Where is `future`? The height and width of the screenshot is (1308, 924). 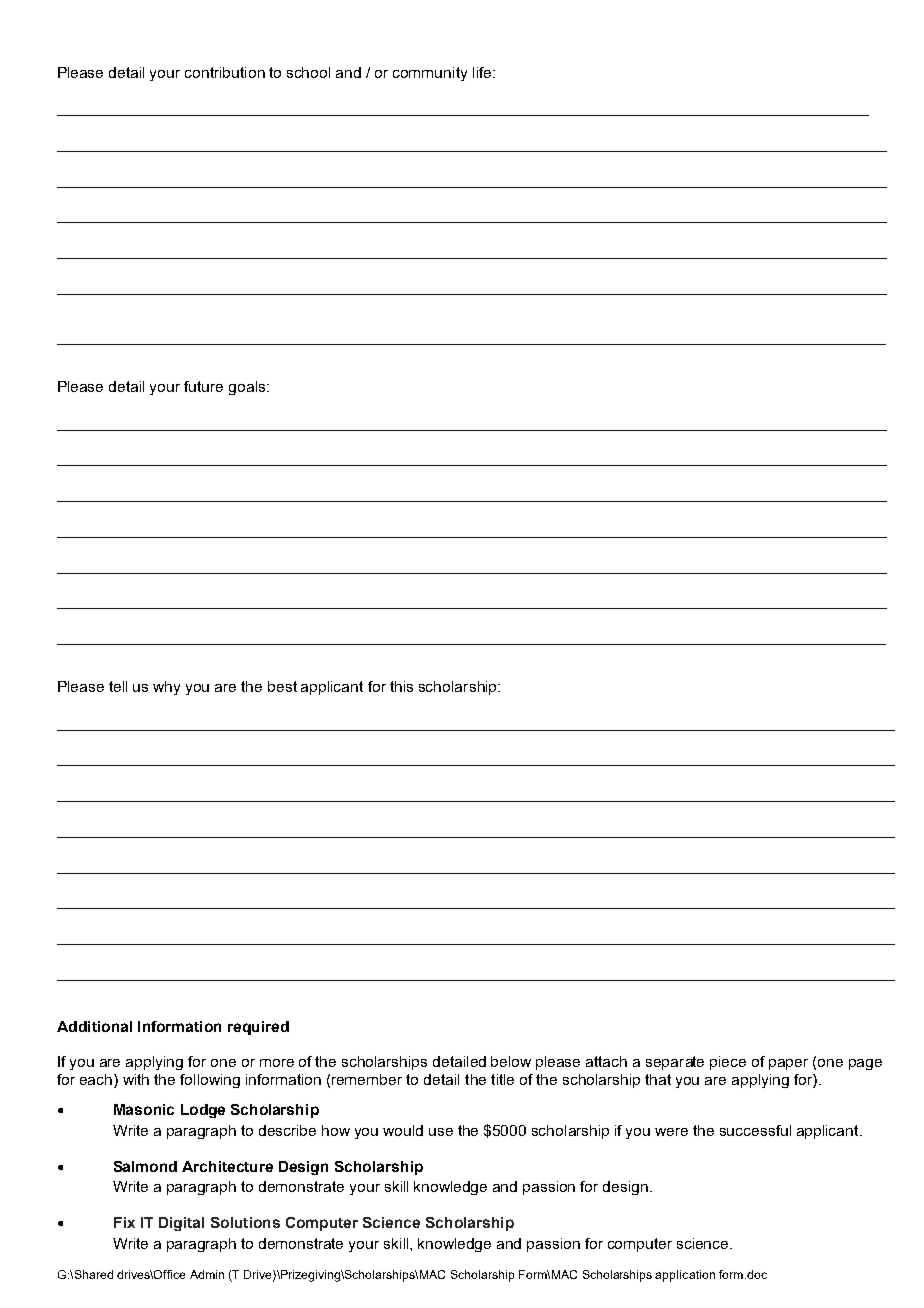 future is located at coordinates (203, 386).
